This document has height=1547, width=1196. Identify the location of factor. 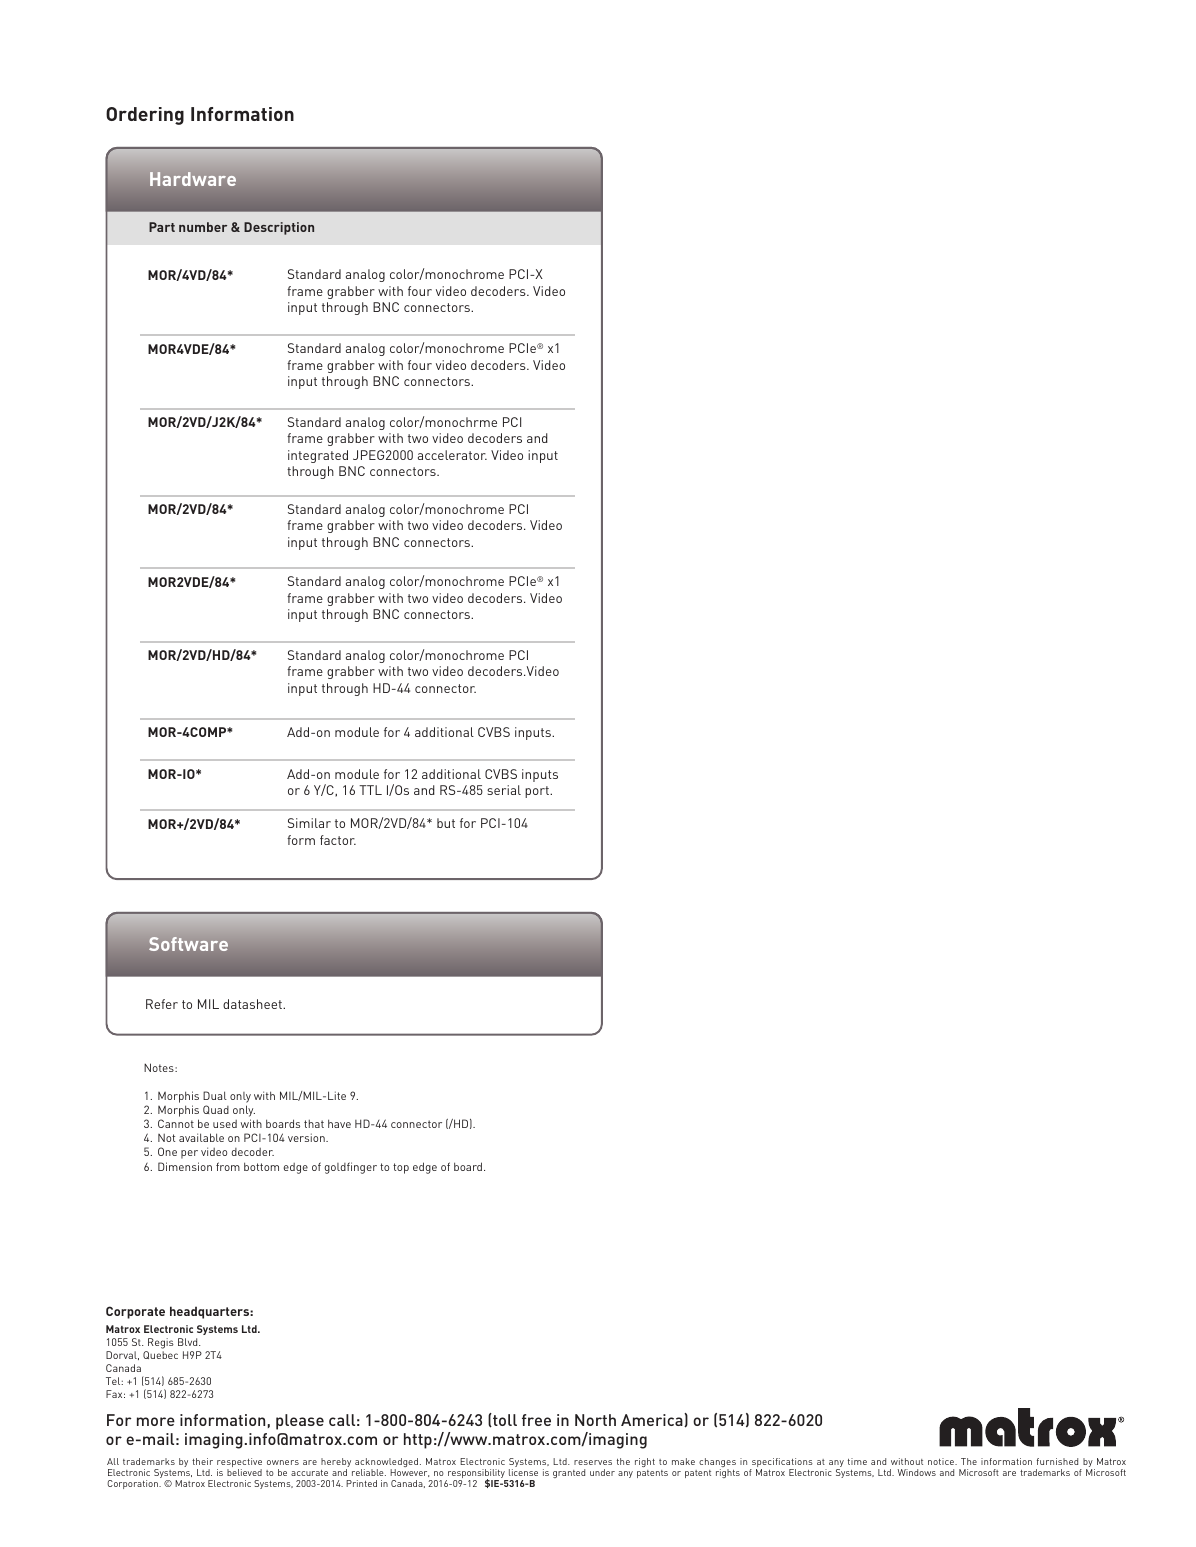
(338, 840).
